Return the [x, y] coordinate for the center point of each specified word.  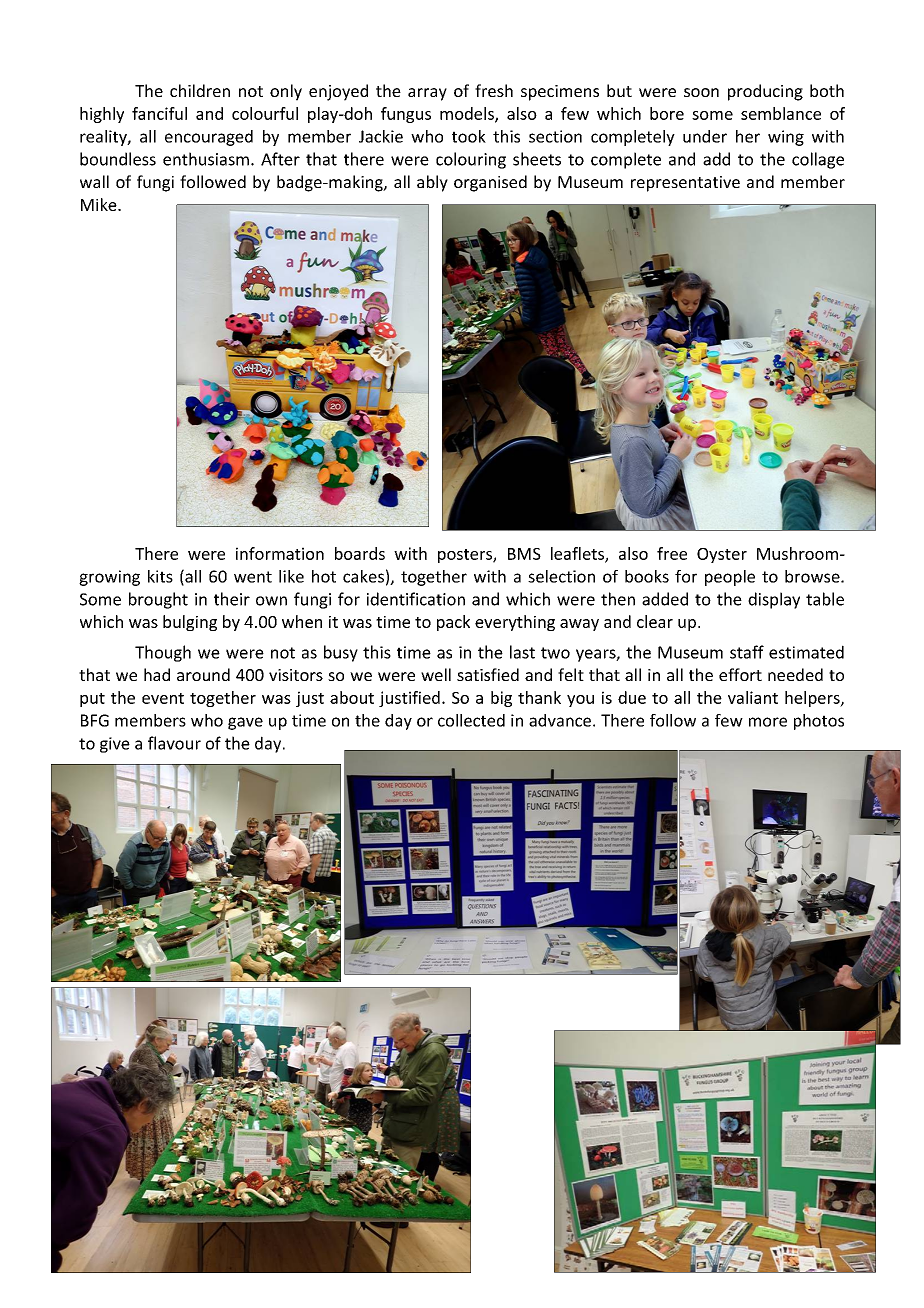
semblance [781, 113]
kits [160, 576]
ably [432, 183]
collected [471, 720]
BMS [524, 554]
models [468, 114]
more [768, 722]
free [672, 553]
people [730, 578]
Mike [100, 204]
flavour [174, 743]
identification [416, 599]
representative [685, 184]
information [280, 553]
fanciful [159, 113]
